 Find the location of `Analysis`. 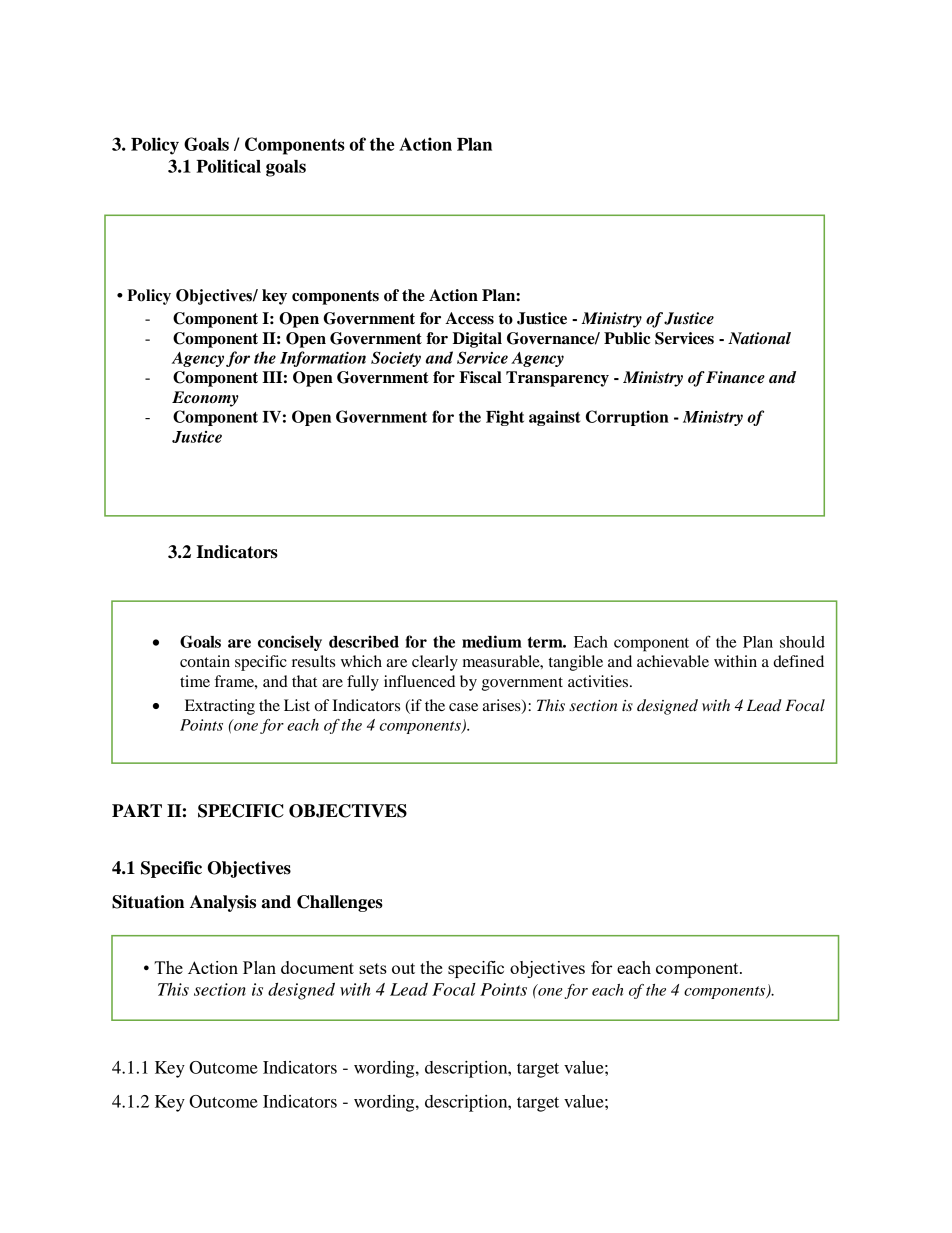

Analysis is located at coordinates (223, 903).
